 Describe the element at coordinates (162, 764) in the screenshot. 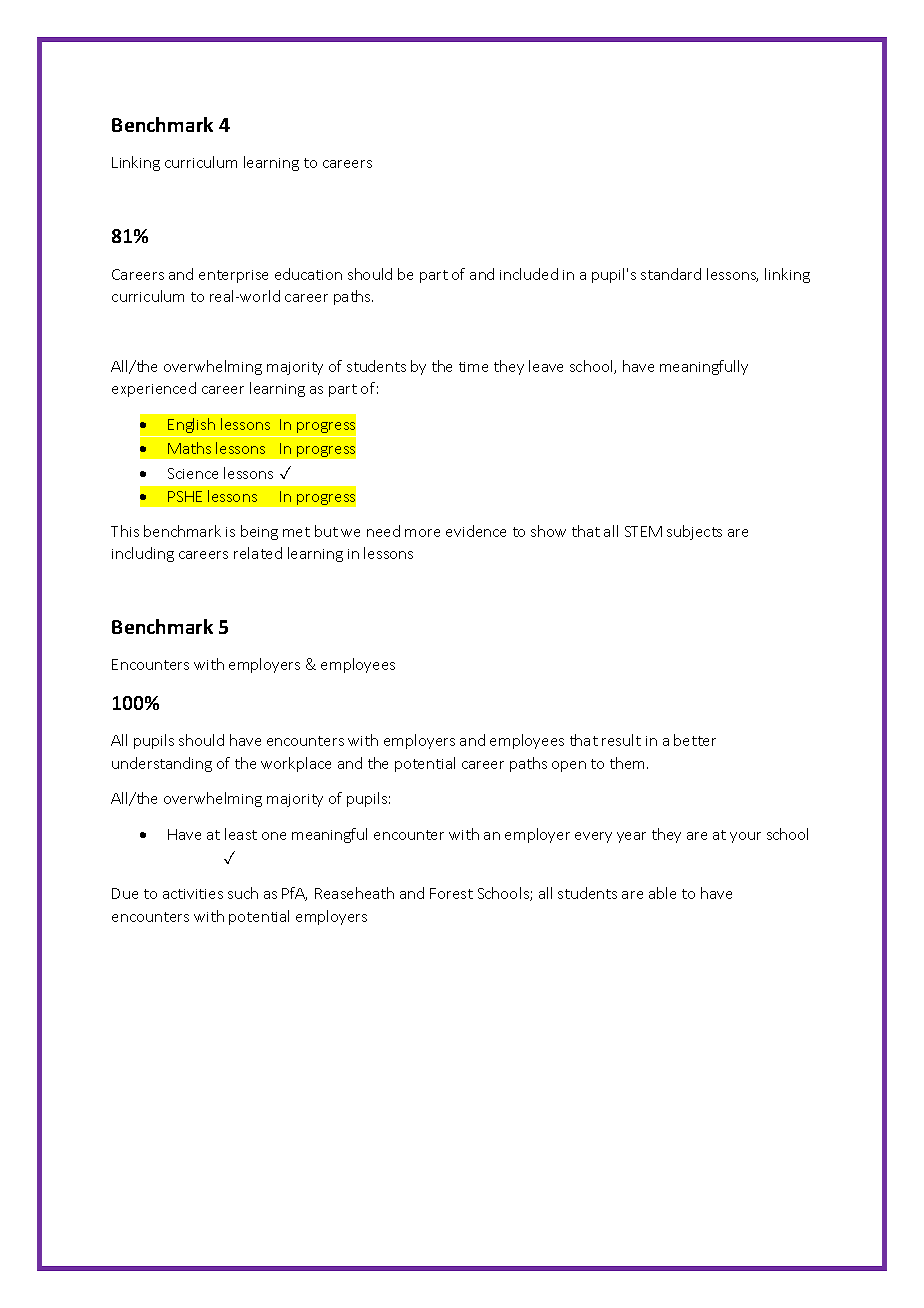

I see `understanding` at that location.
